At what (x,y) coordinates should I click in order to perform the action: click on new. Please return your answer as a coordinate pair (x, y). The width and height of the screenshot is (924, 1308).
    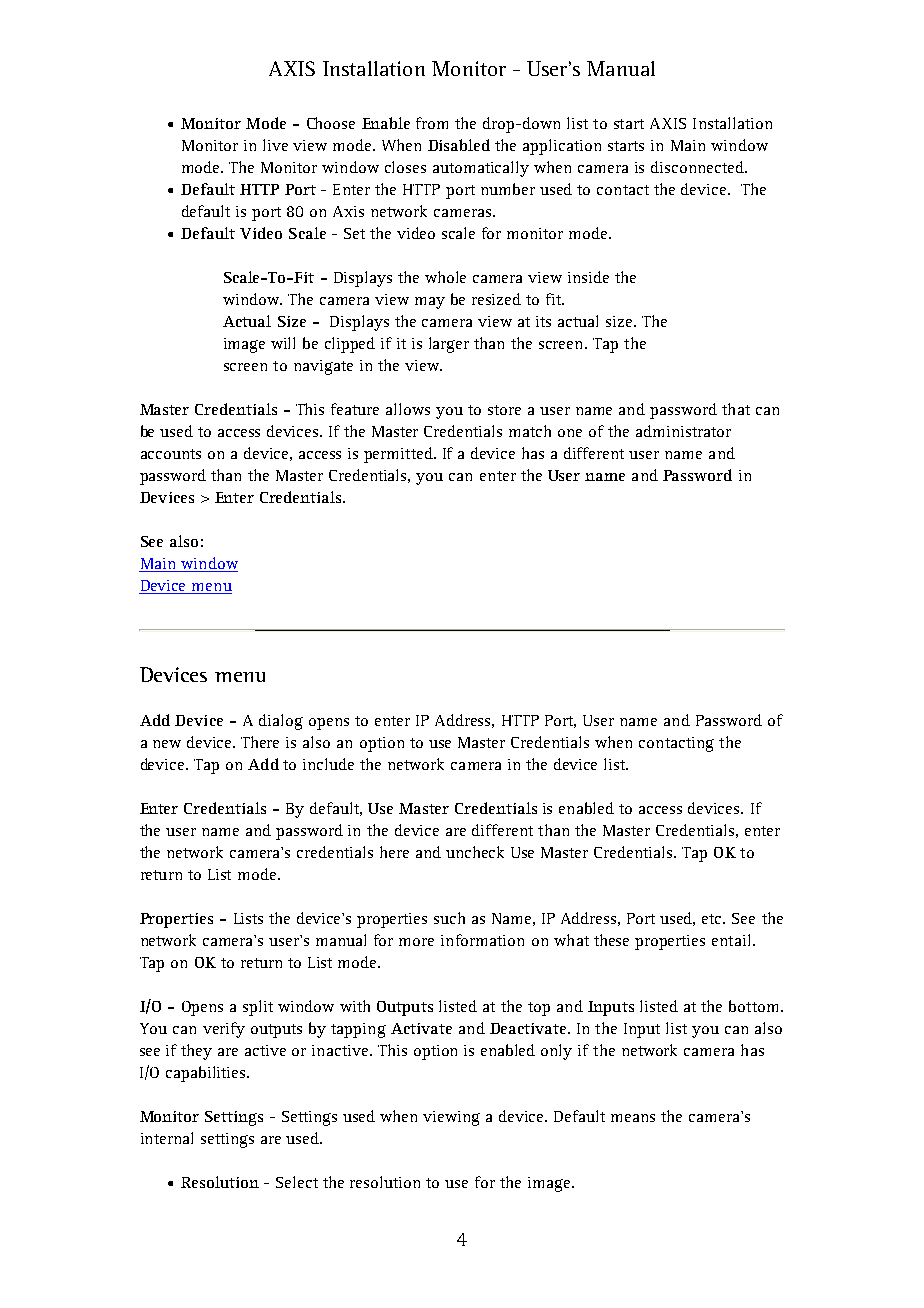
    Looking at the image, I should click on (167, 744).
